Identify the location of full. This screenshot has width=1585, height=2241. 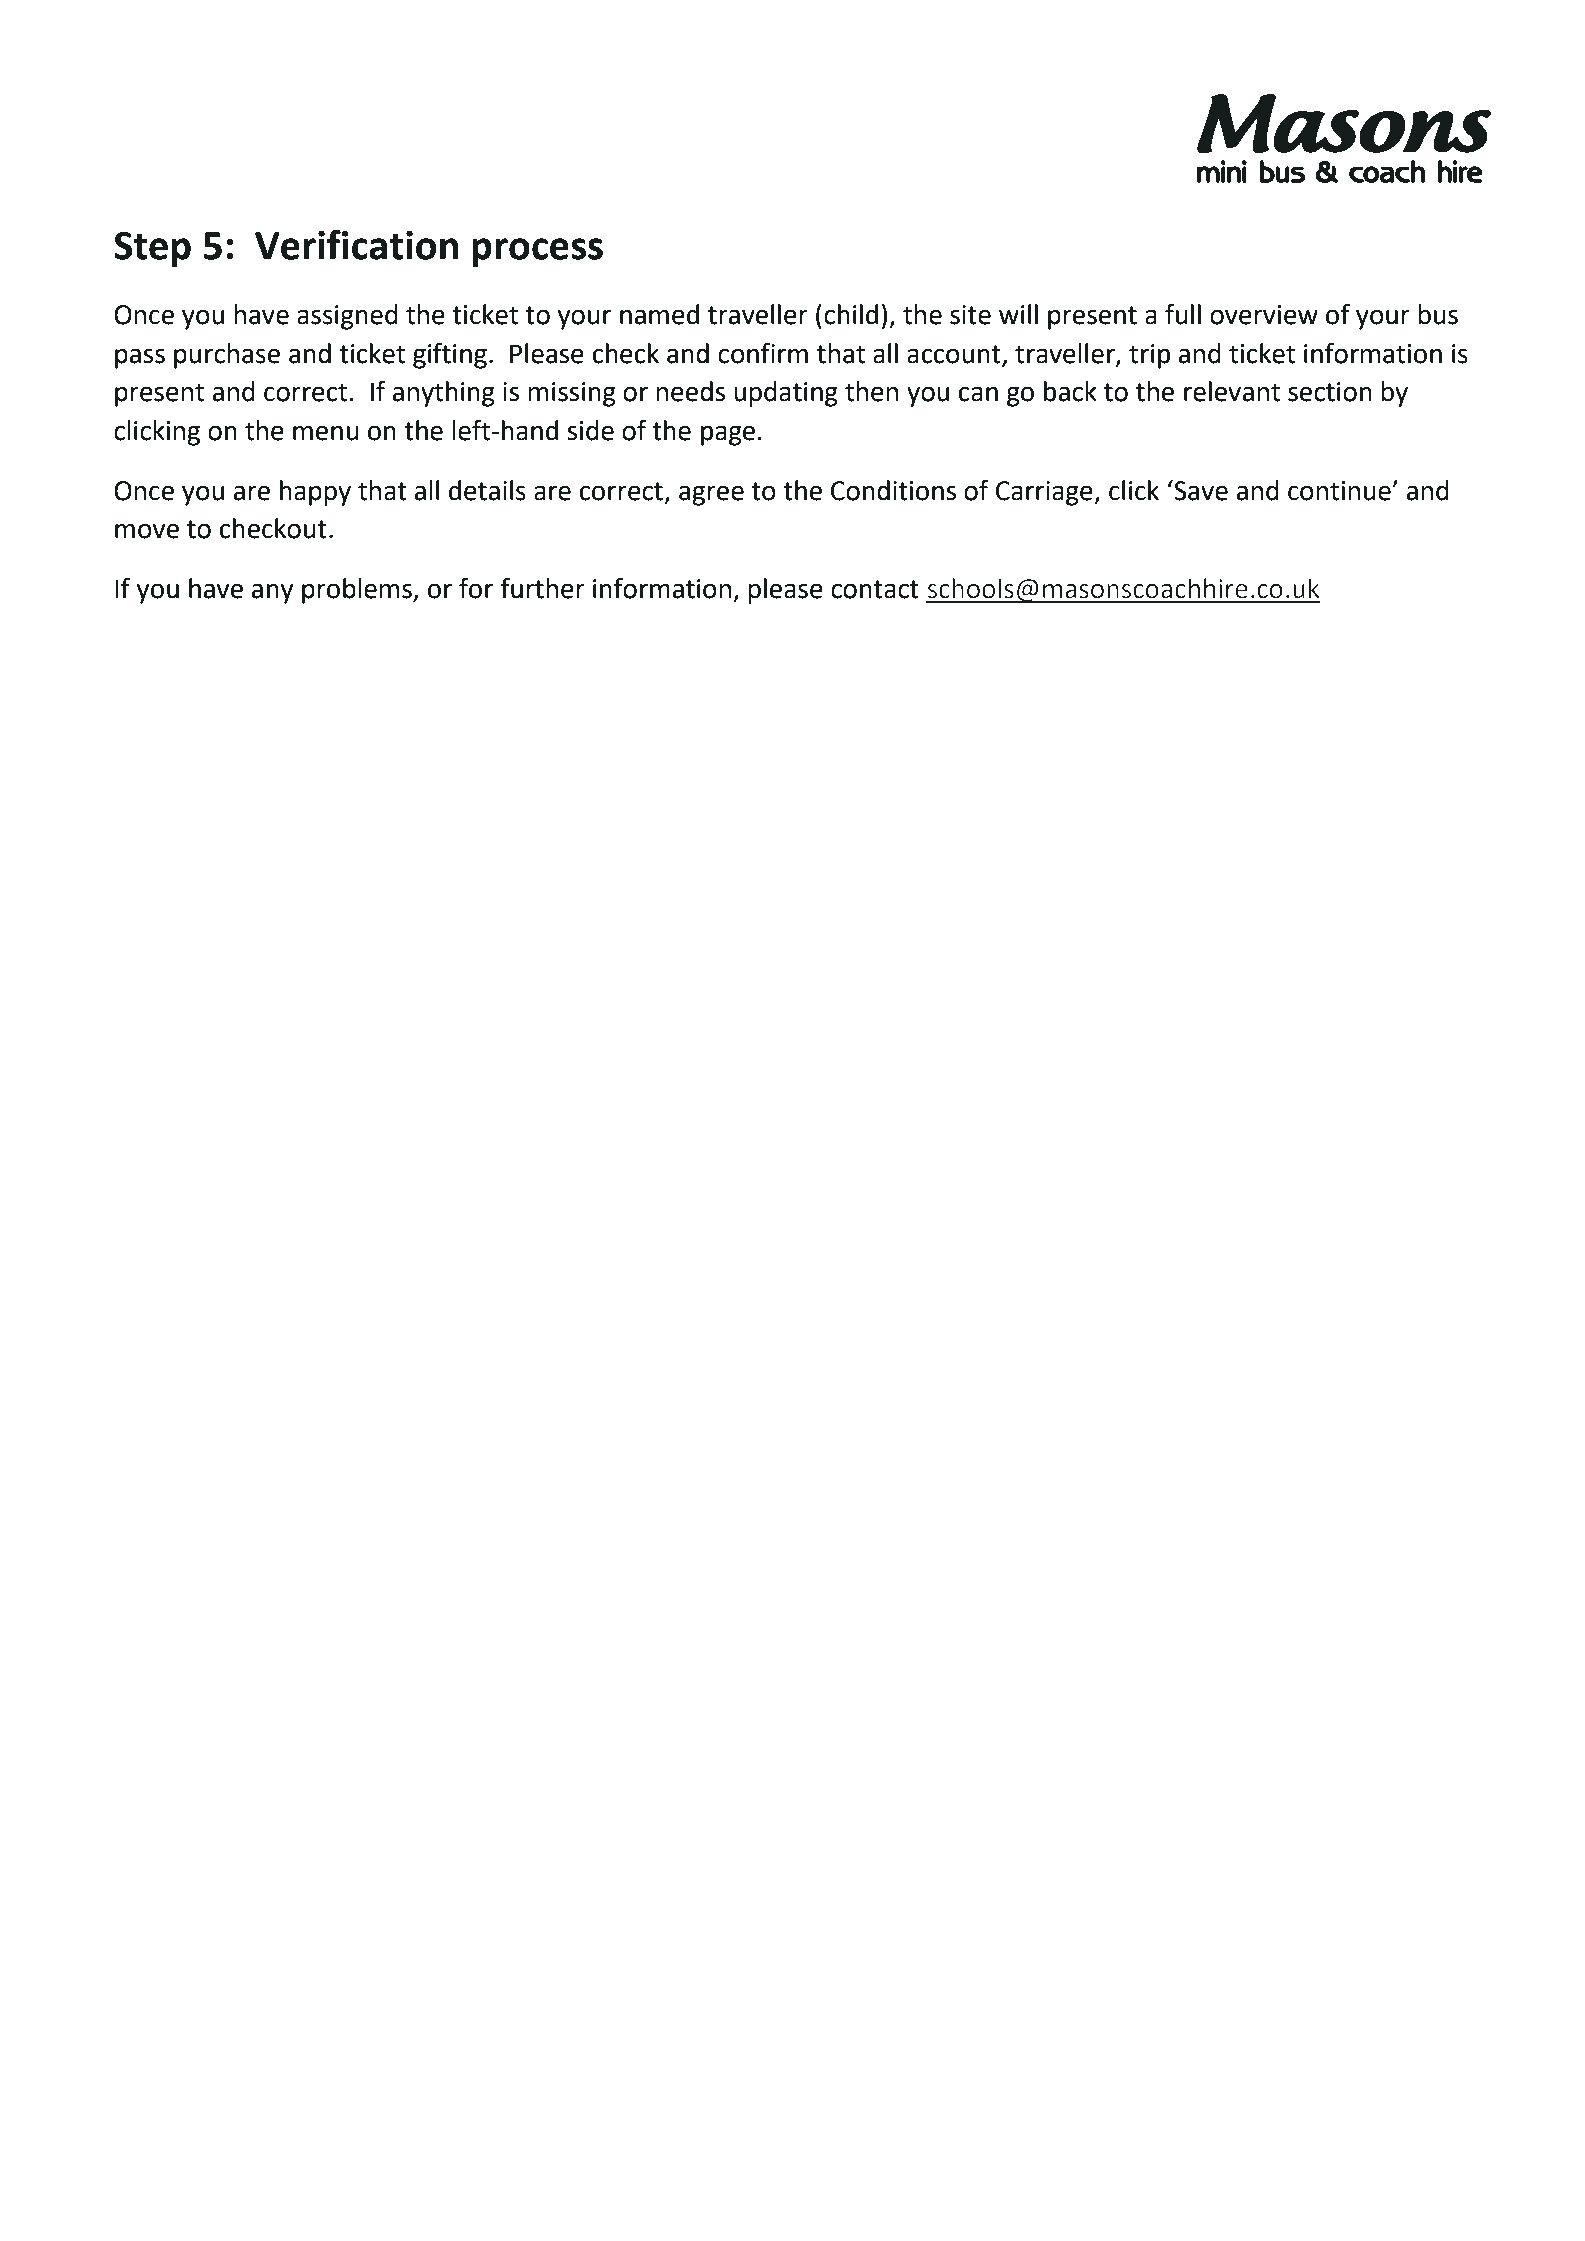
(1183, 314).
